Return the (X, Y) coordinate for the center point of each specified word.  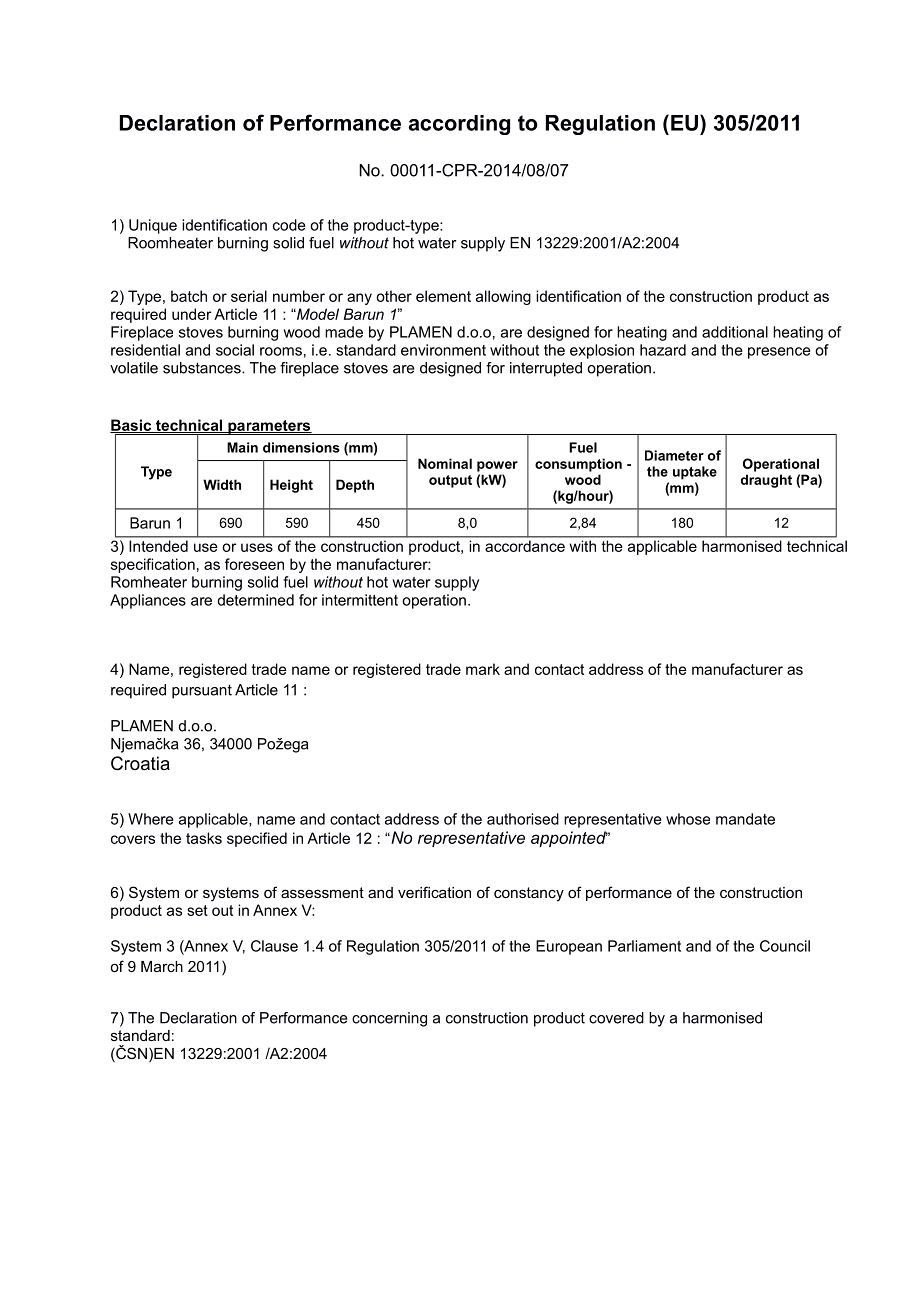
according (459, 125)
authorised (523, 819)
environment (443, 350)
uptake (695, 473)
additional (735, 332)
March (162, 966)
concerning (389, 1019)
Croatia (140, 763)
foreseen (254, 564)
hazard (663, 350)
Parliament (644, 946)
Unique (153, 226)
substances (203, 368)
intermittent (360, 600)
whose (688, 819)
